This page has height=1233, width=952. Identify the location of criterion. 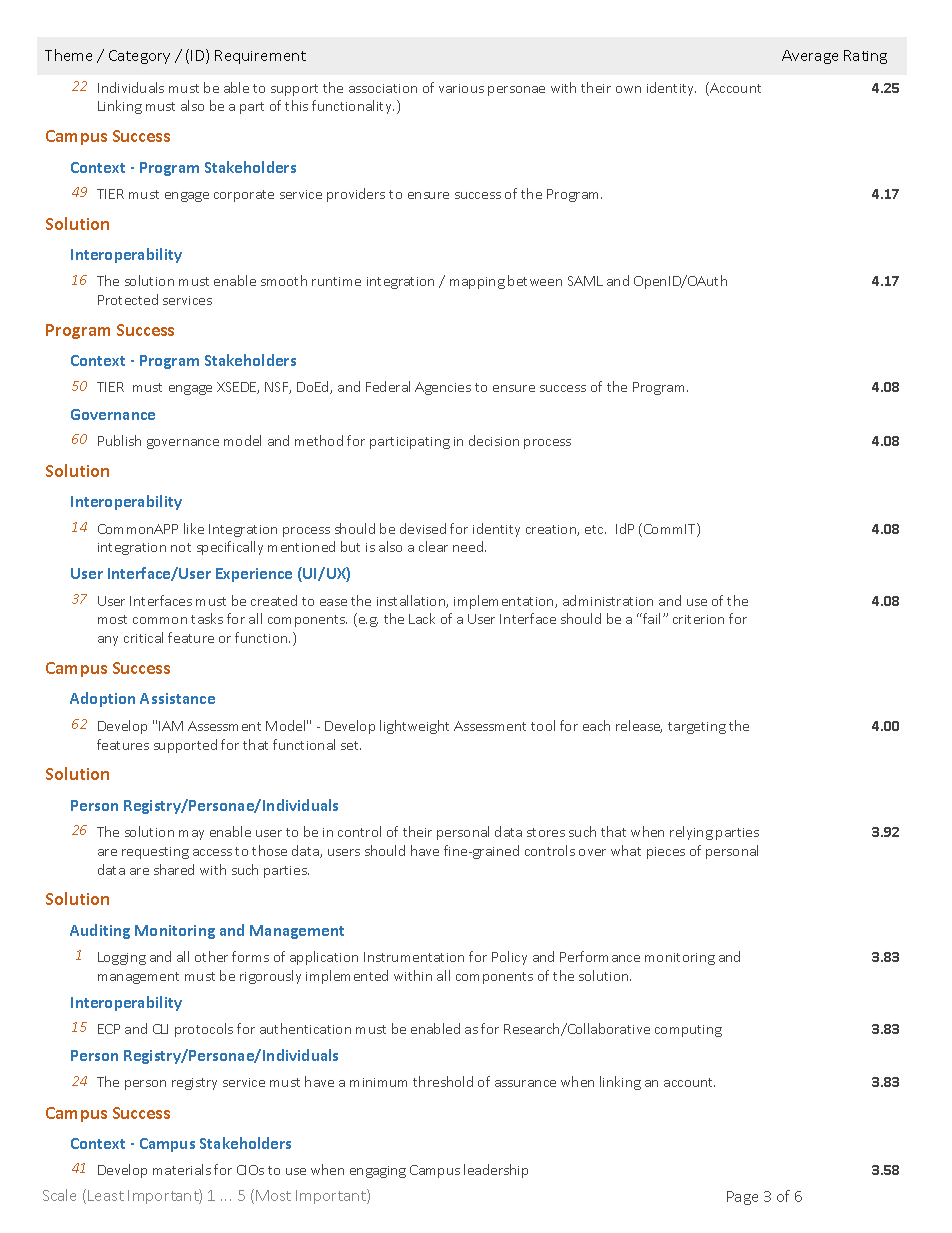
(698, 619).
